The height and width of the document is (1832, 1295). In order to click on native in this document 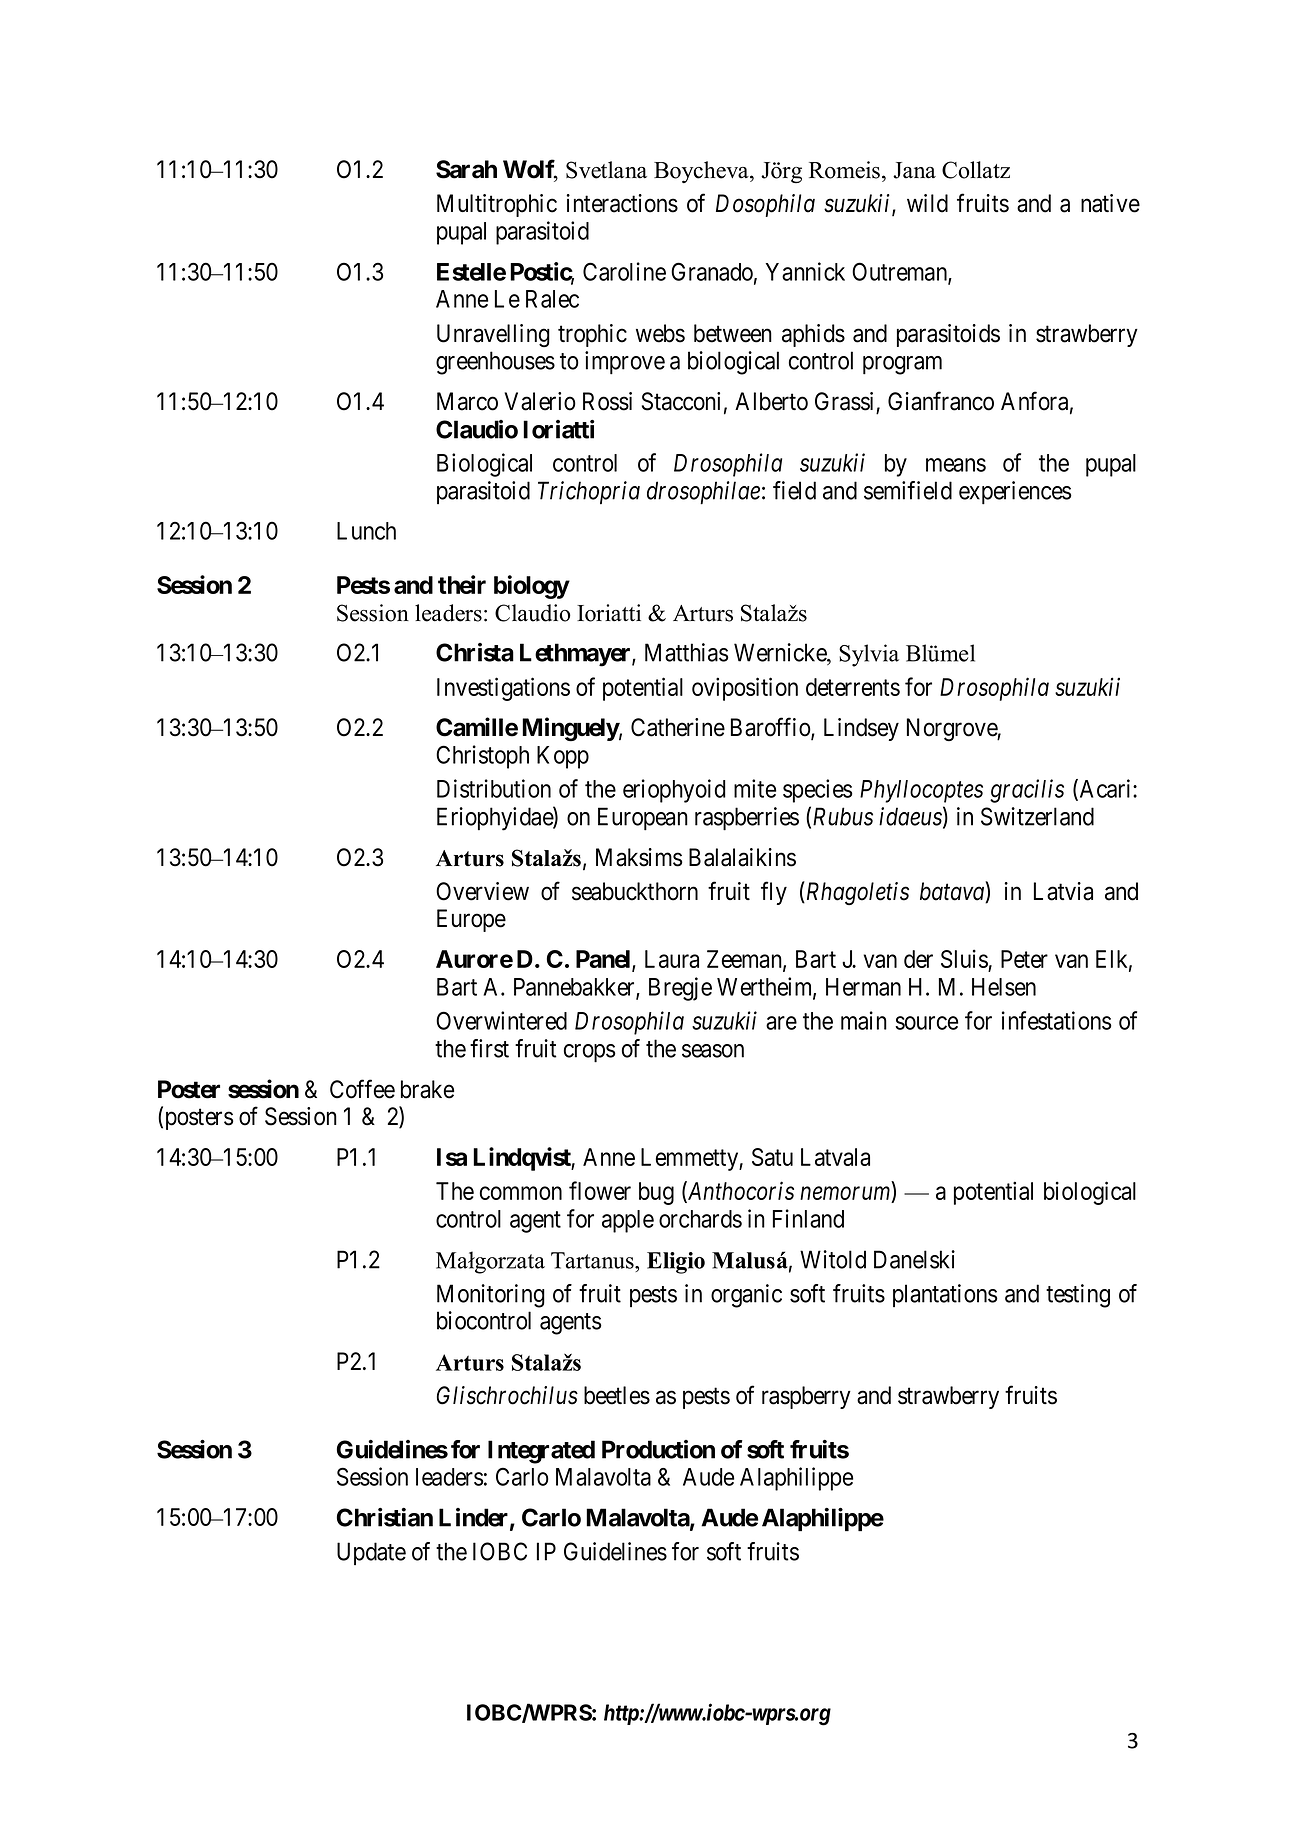, I will do `click(1110, 203)`.
